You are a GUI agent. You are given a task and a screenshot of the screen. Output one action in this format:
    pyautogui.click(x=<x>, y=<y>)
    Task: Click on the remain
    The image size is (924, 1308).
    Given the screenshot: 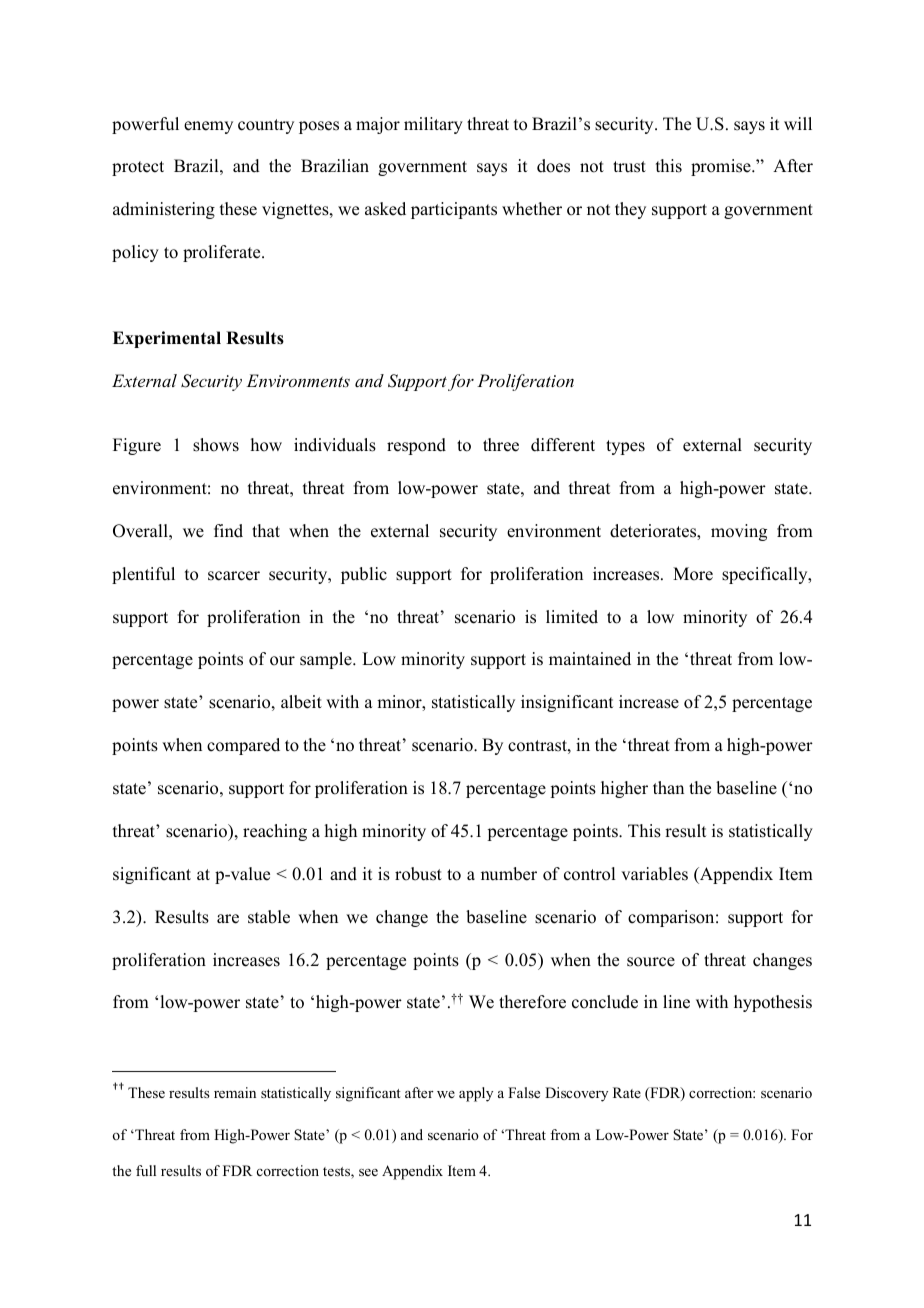 What is the action you would take?
    pyautogui.click(x=235, y=1092)
